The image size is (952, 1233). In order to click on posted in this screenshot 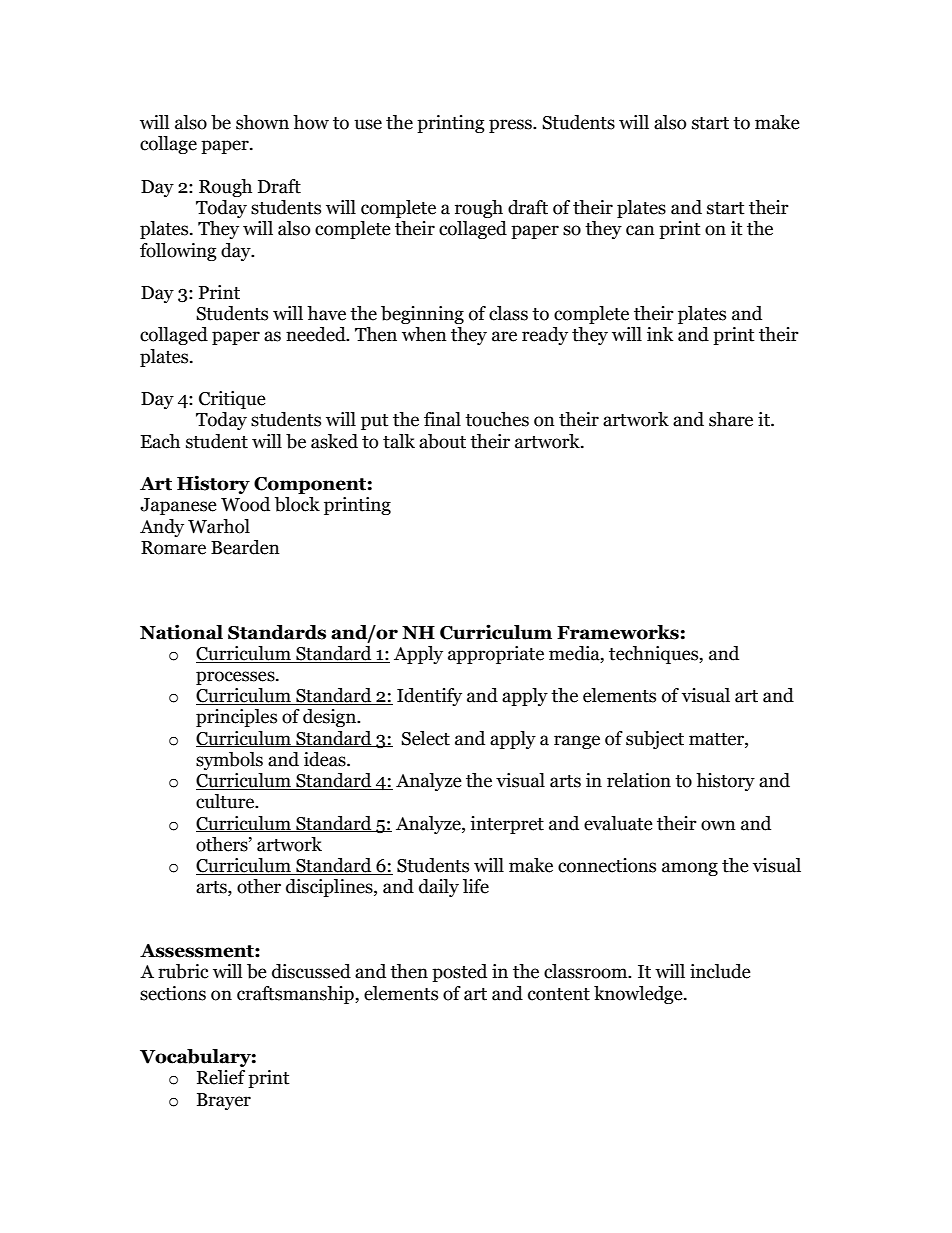, I will do `click(459, 973)`.
